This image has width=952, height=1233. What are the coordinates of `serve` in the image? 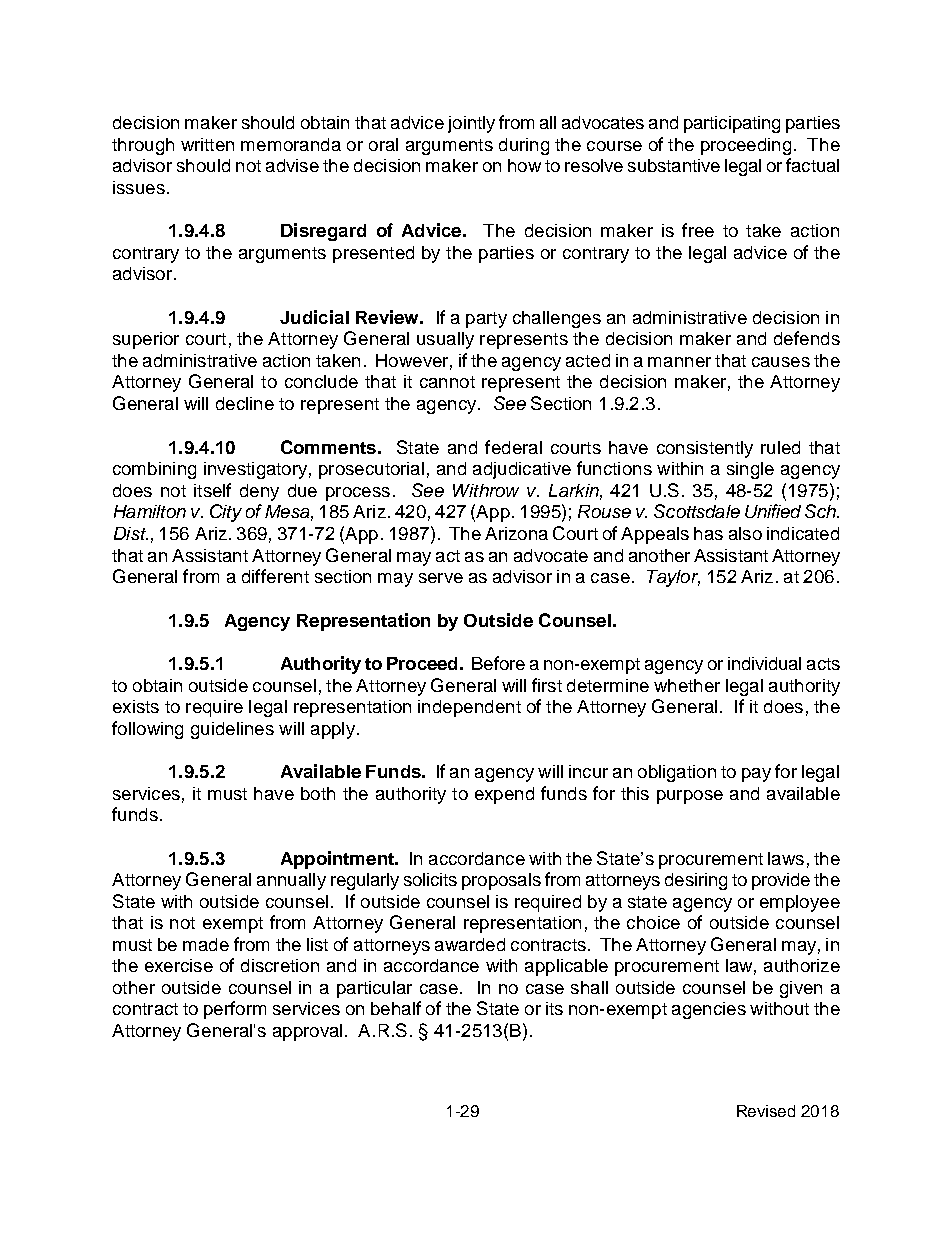 It's located at (441, 578).
